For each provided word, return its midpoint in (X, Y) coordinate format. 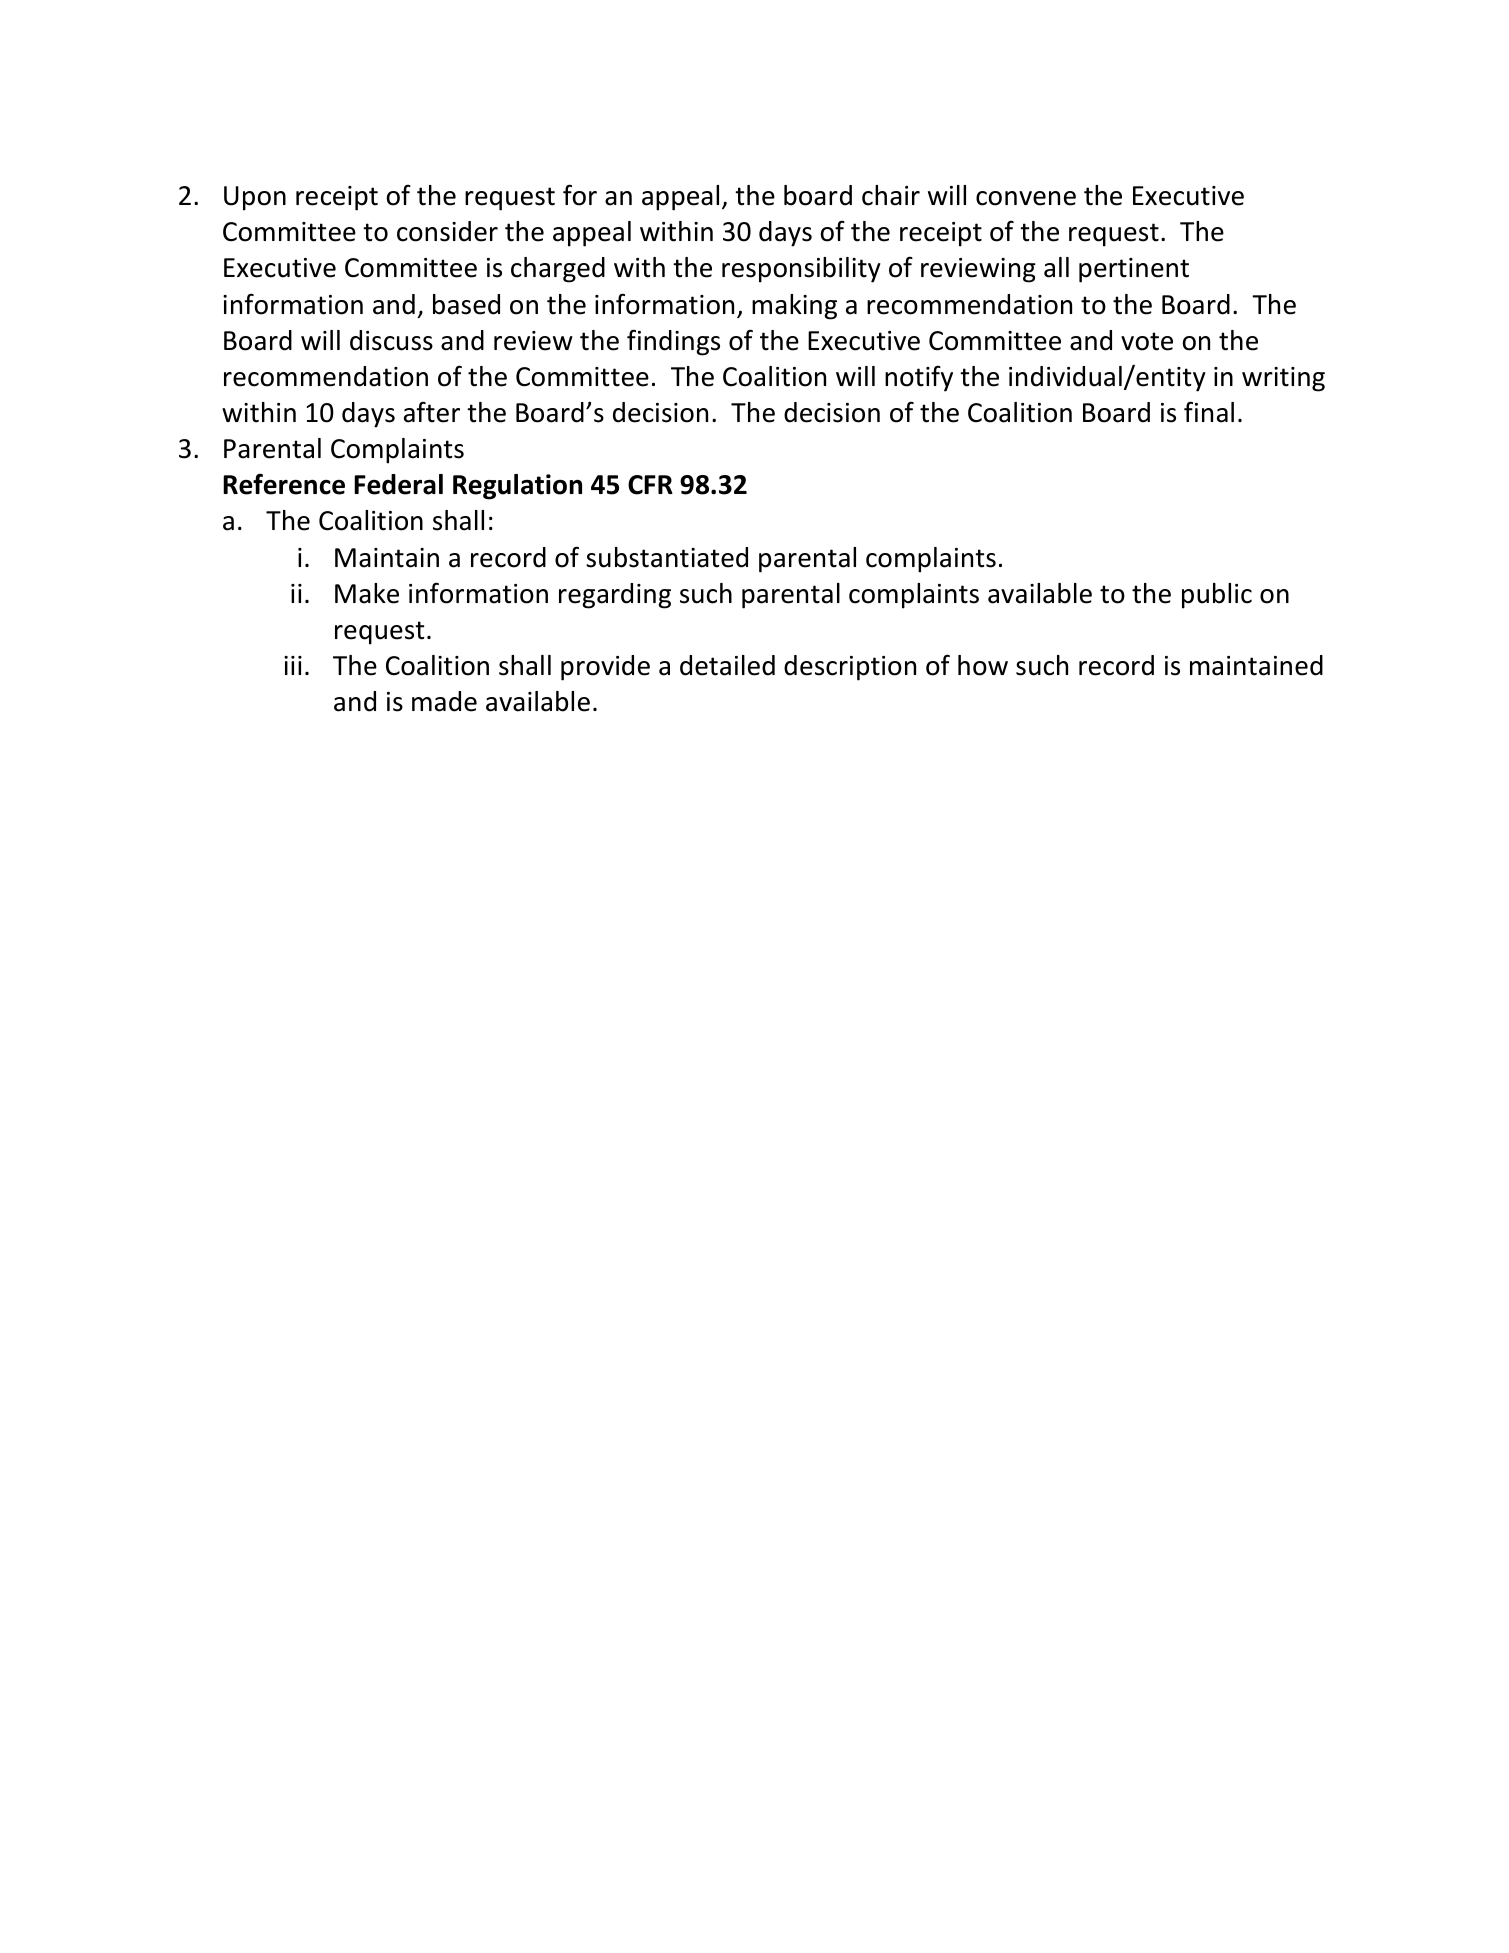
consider (447, 231)
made (444, 701)
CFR (650, 485)
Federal (398, 484)
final (1209, 412)
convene (1026, 198)
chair (891, 195)
